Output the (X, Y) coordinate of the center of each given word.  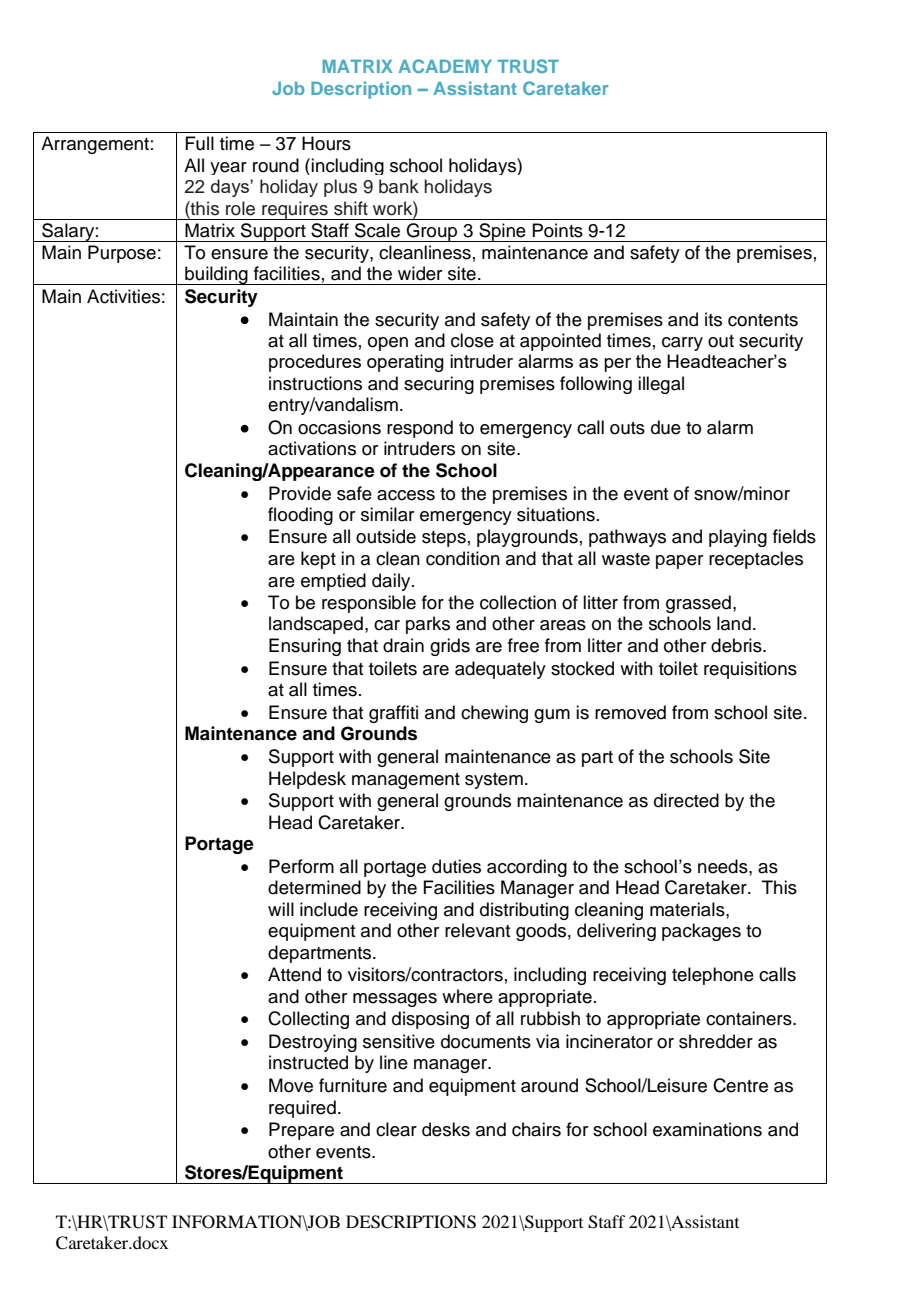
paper (679, 562)
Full (199, 143)
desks (446, 1129)
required (302, 1109)
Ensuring (305, 647)
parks (428, 625)
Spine (502, 232)
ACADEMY (445, 66)
